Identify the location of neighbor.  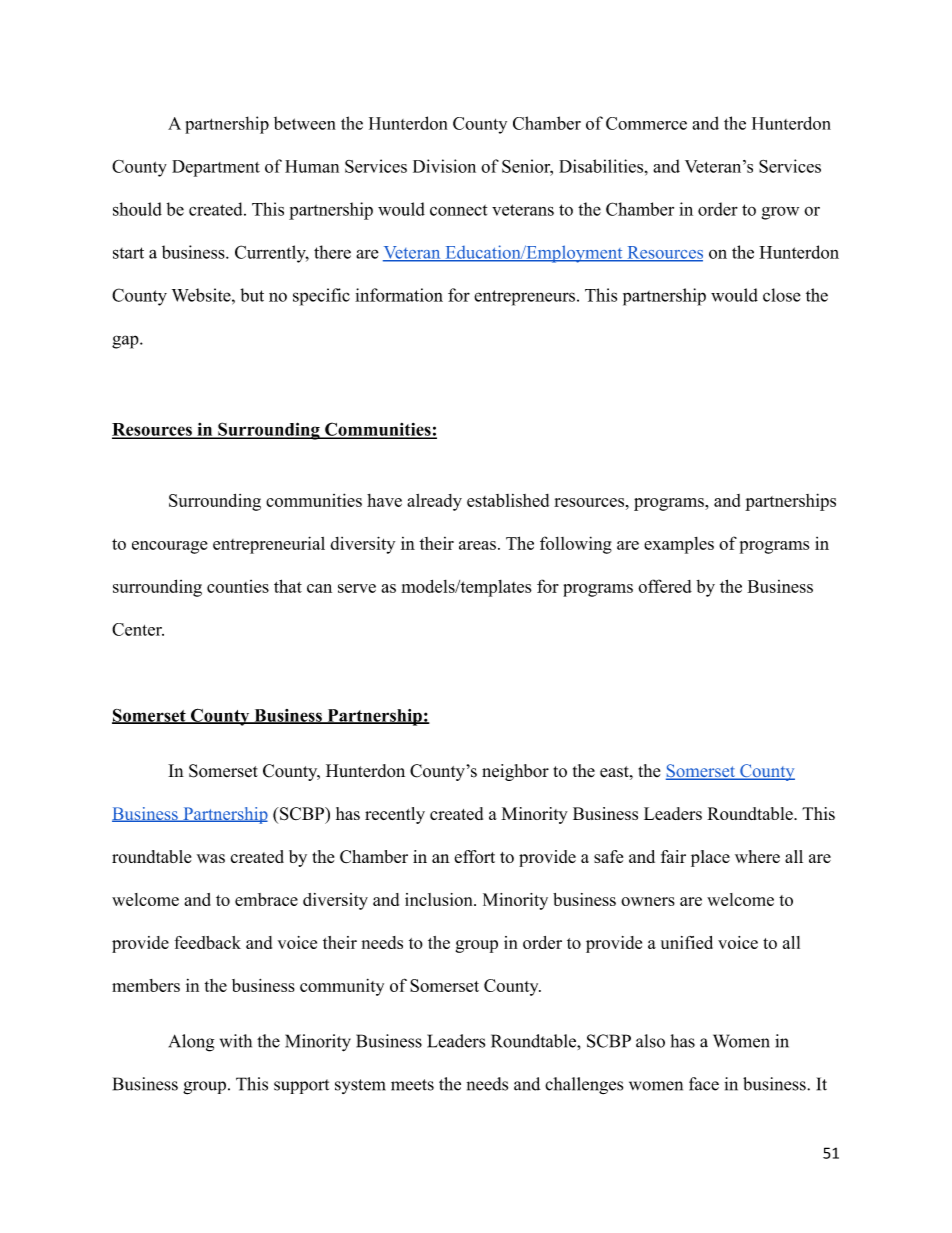
(515, 772).
